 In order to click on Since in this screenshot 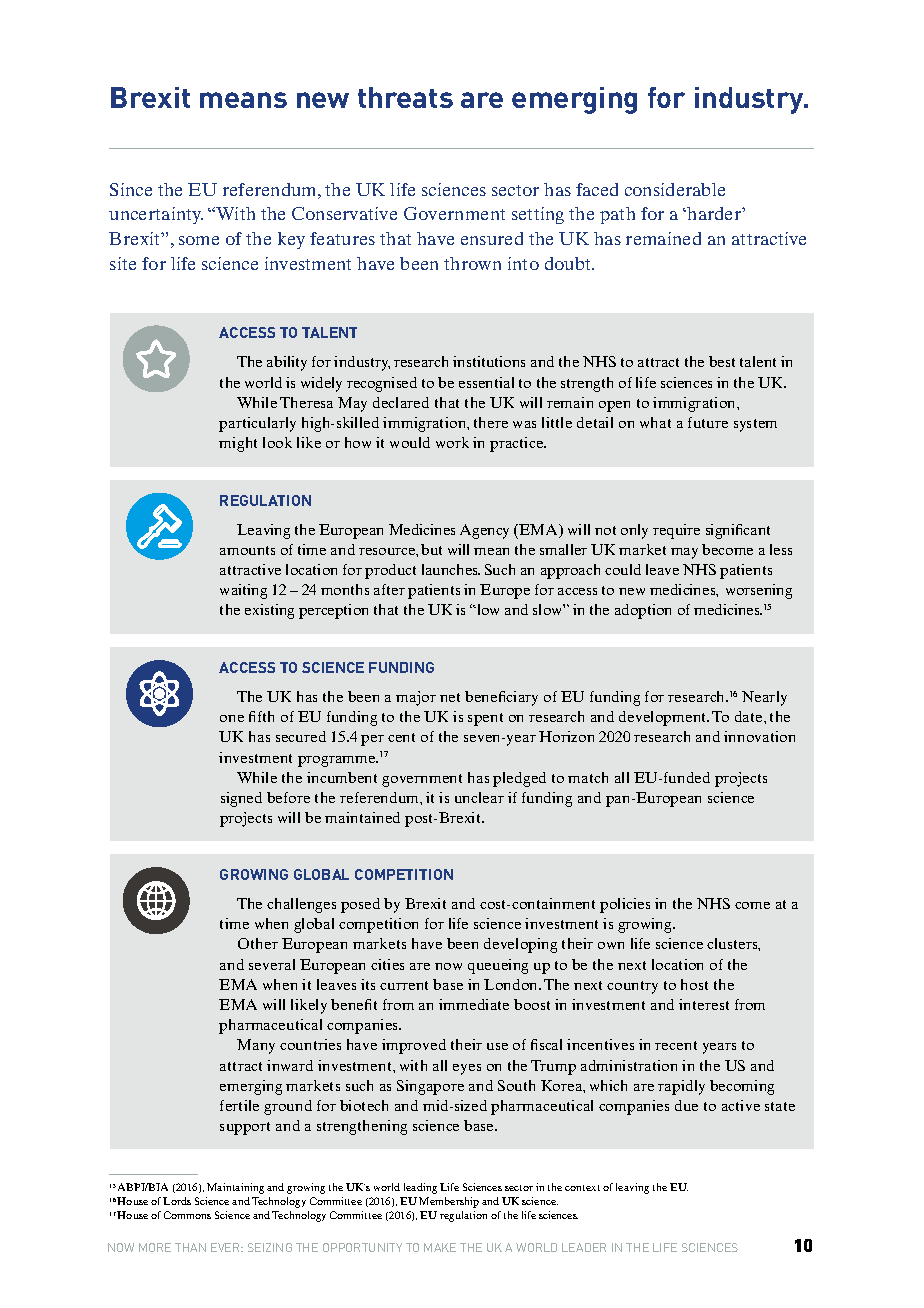, I will do `click(131, 189)`.
